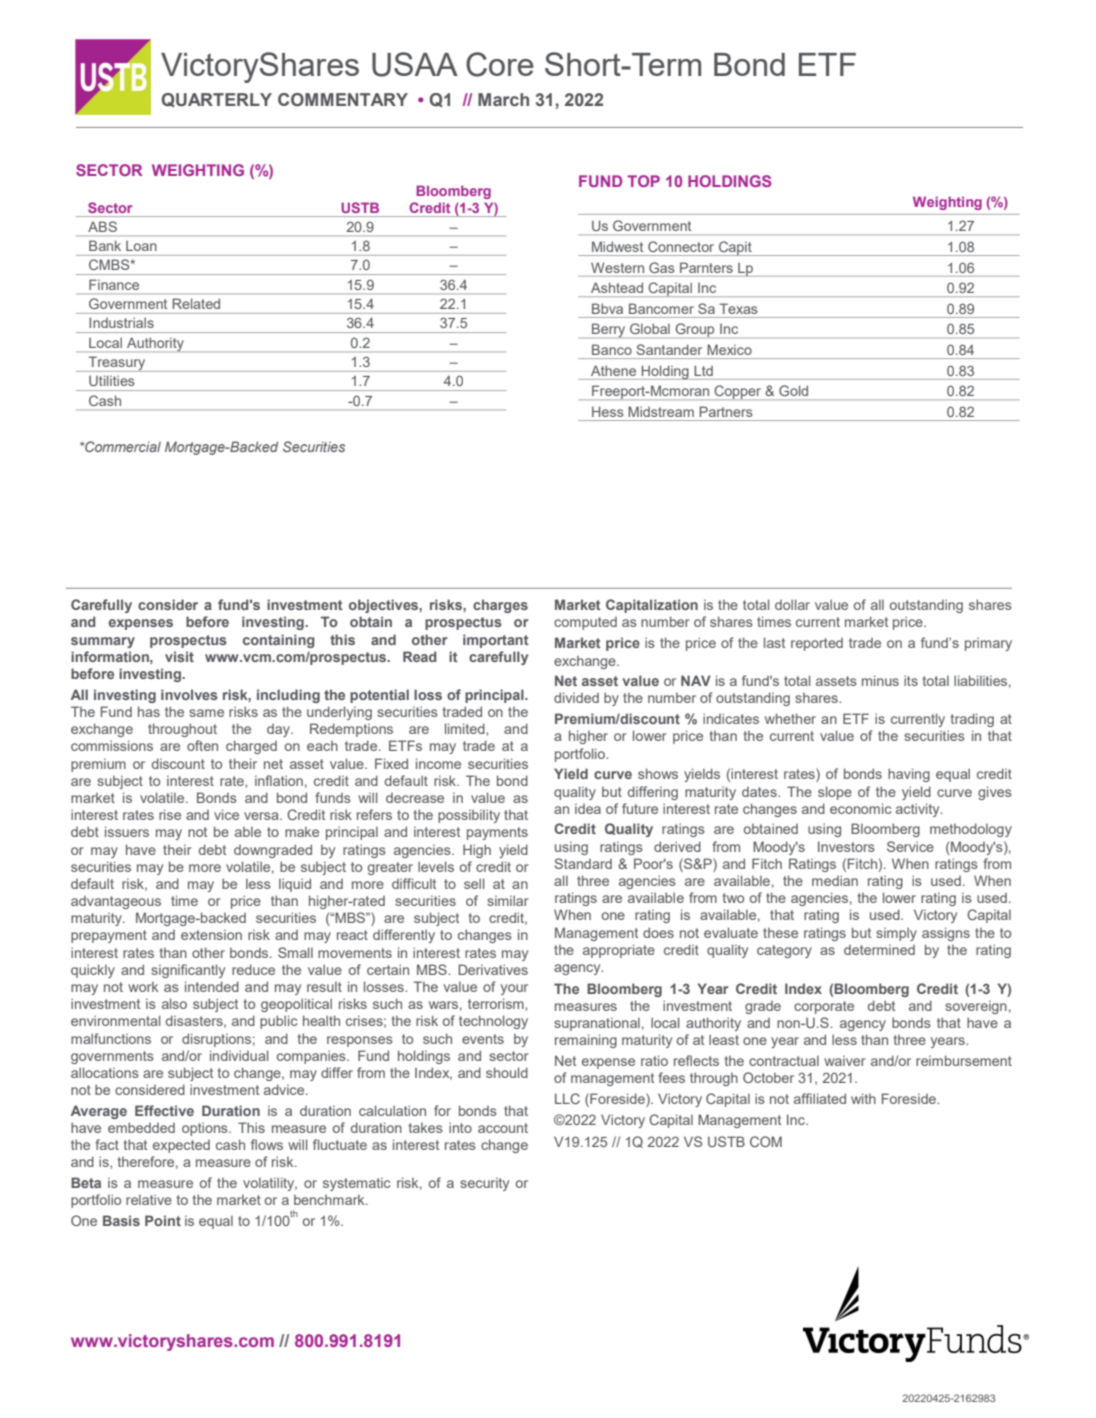  What do you see at coordinates (497, 833) in the page?
I see `payments` at bounding box center [497, 833].
